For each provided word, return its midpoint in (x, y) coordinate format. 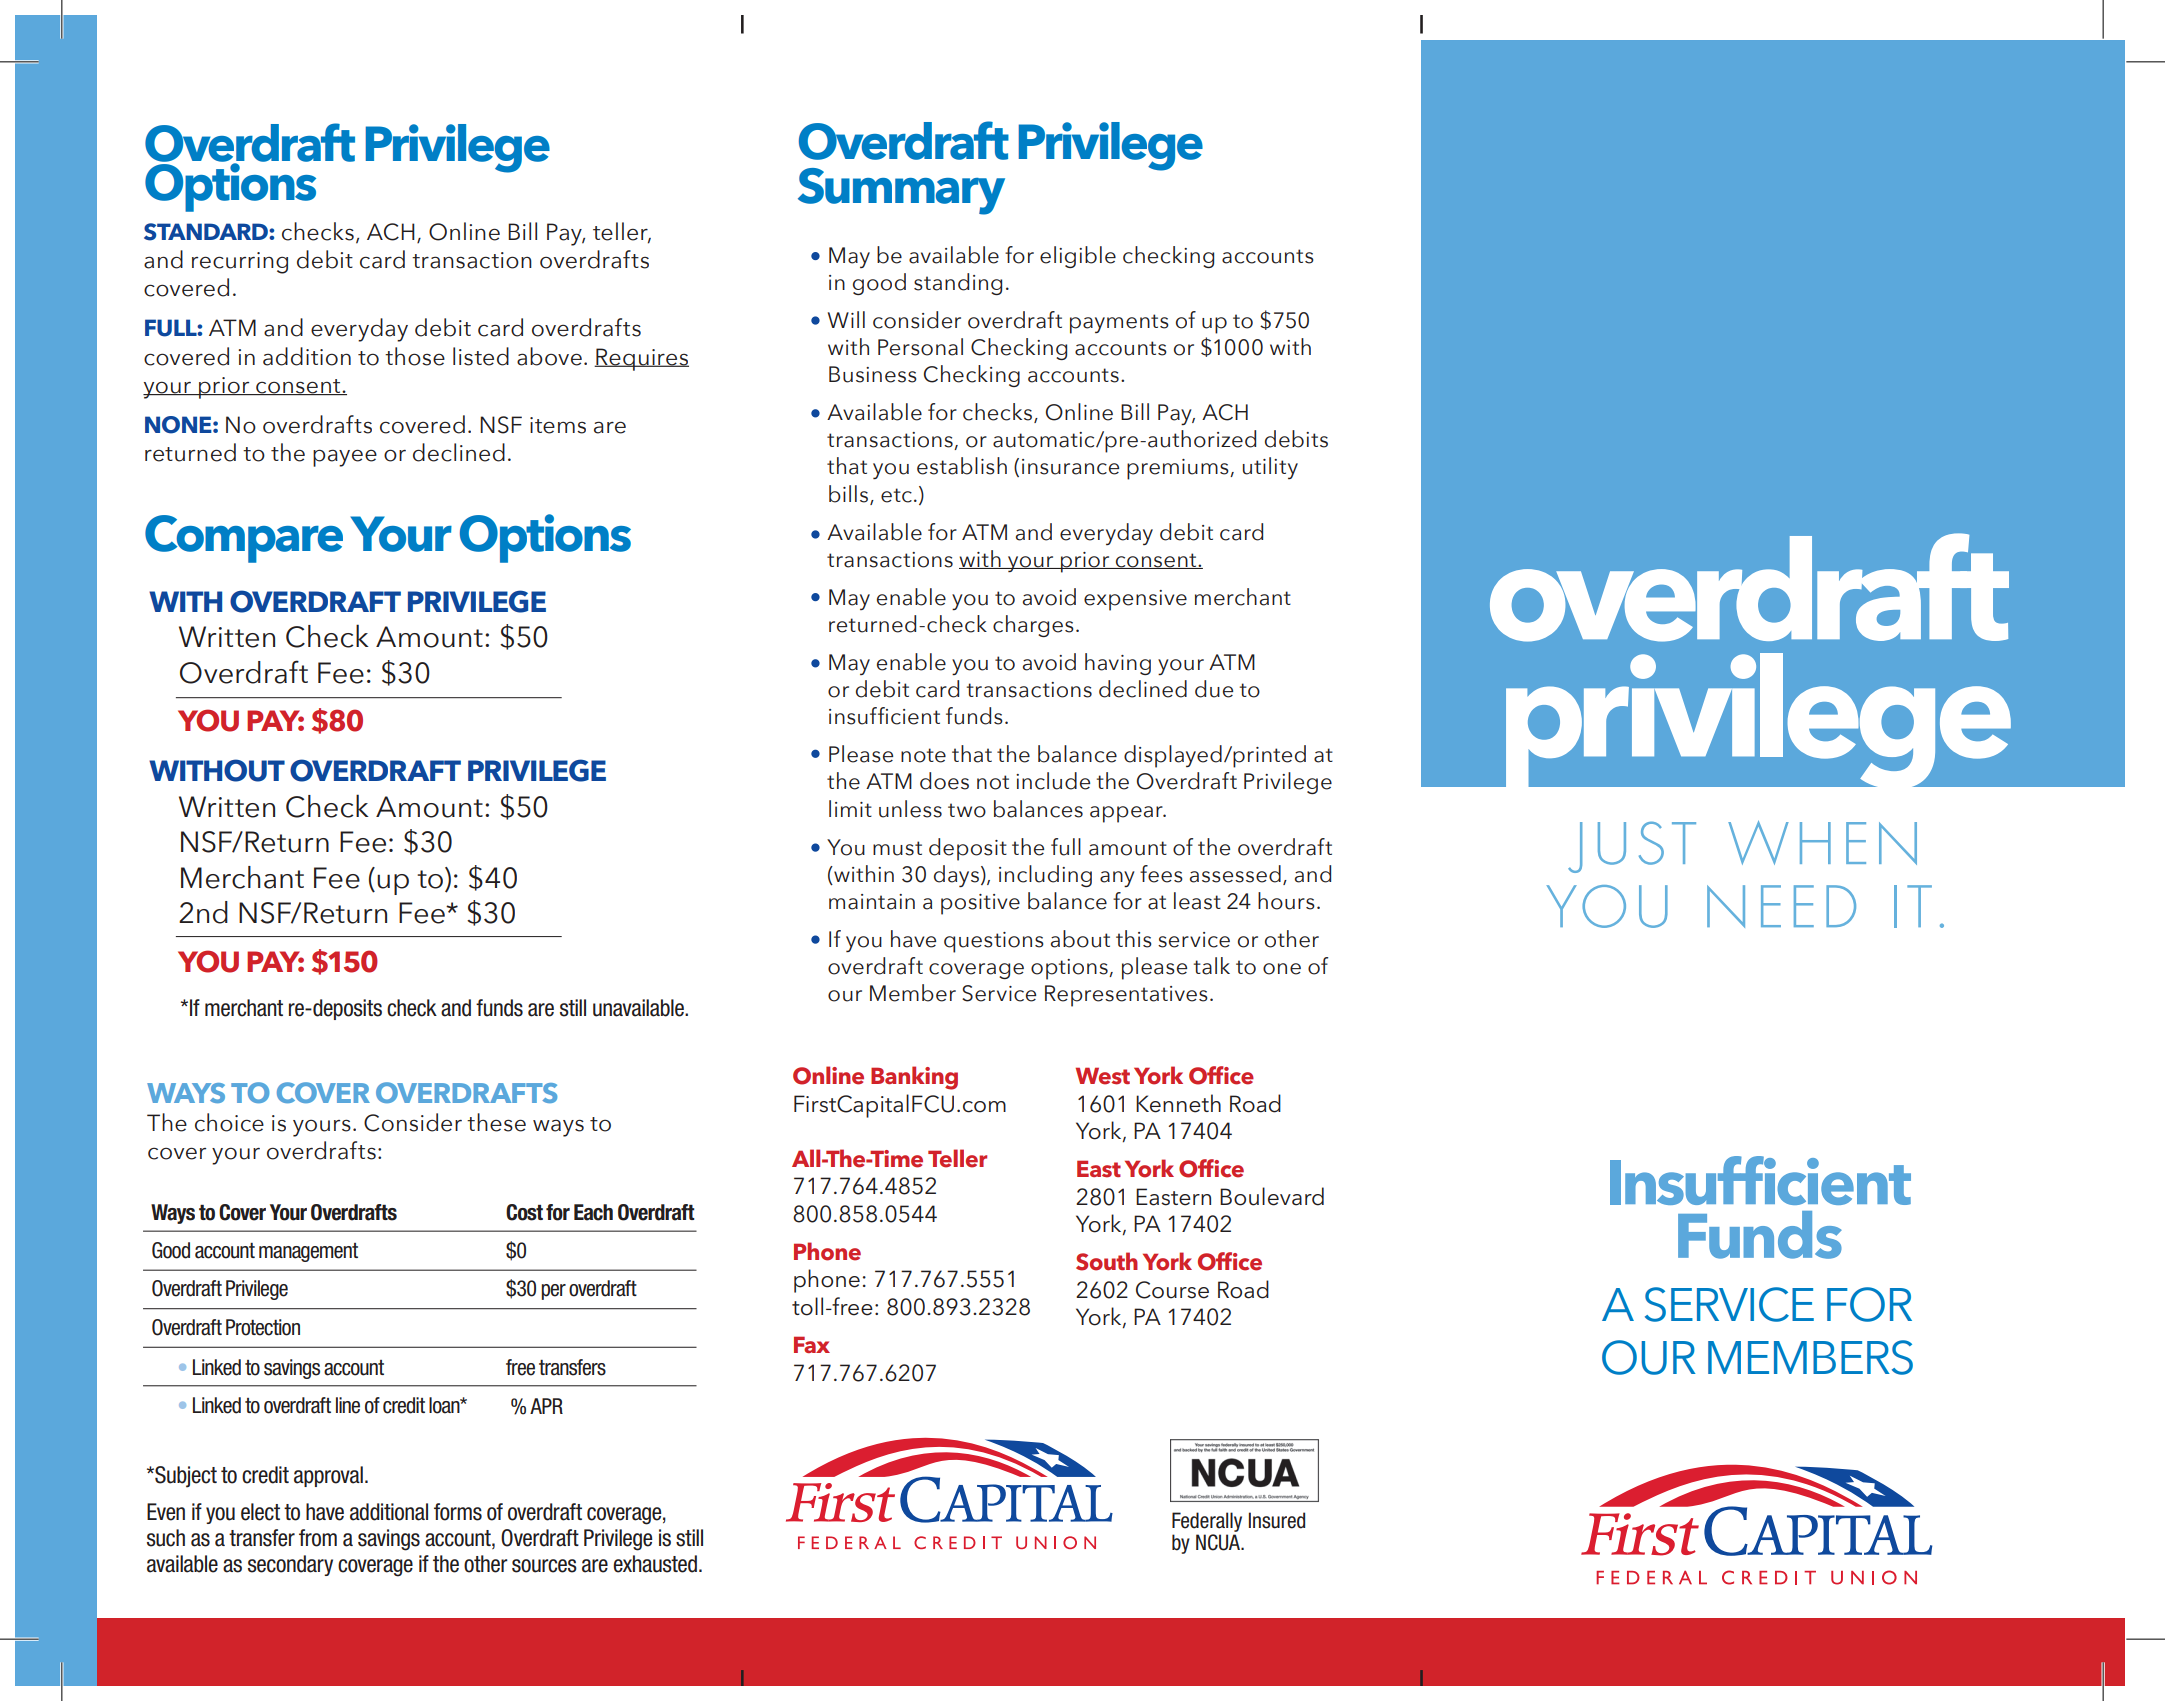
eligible (1078, 257)
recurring (240, 263)
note (923, 755)
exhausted (655, 1564)
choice (229, 1122)
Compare (244, 539)
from (318, 1538)
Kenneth (1178, 1103)
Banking (914, 1078)
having (1118, 664)
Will (846, 319)
